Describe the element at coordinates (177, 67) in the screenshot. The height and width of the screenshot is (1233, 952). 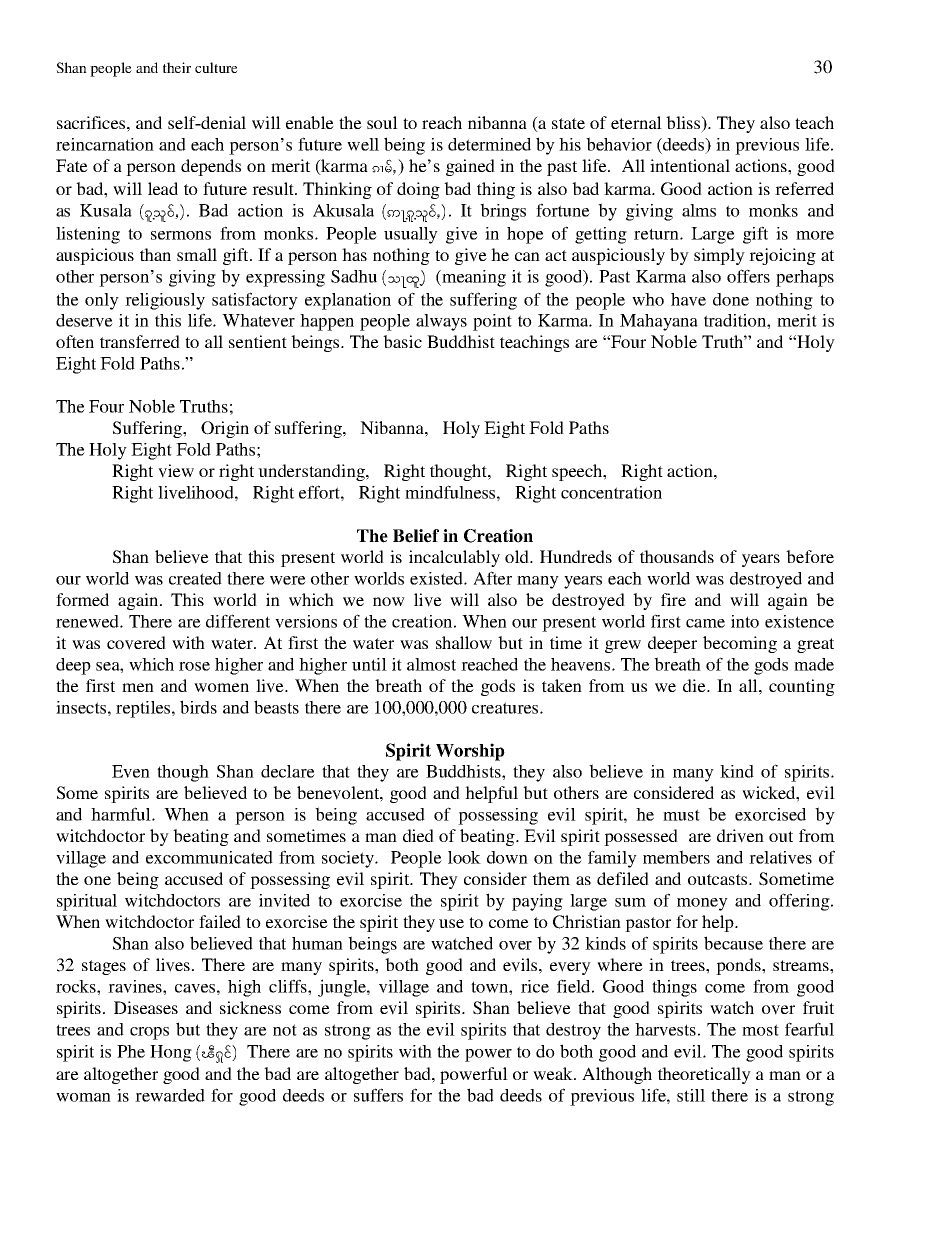
I see `their` at that location.
